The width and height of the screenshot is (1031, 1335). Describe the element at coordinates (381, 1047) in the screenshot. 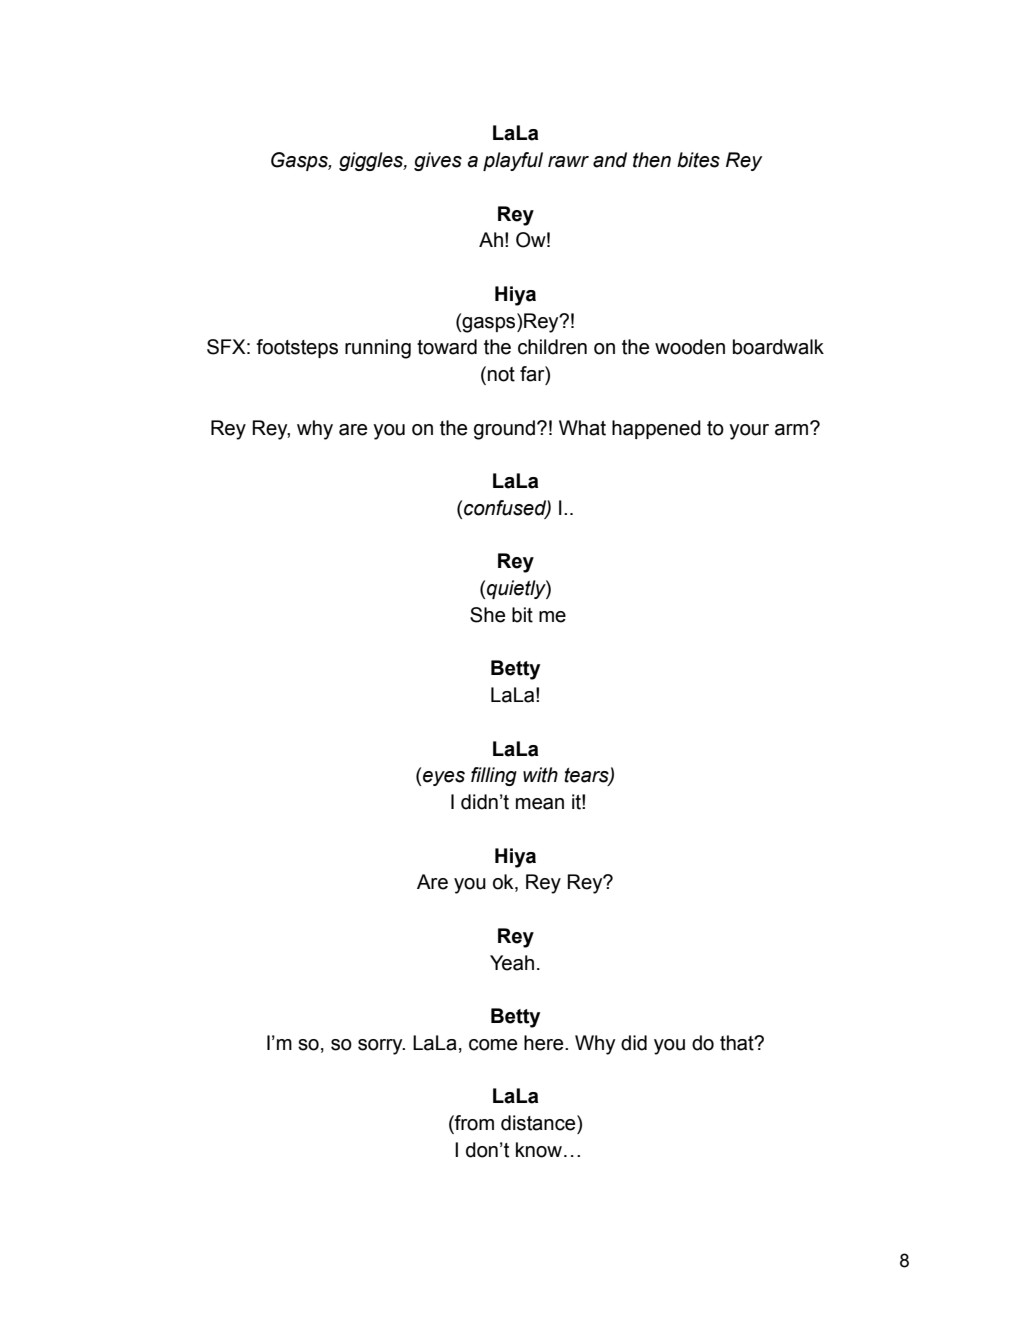

I see `sorry` at that location.
